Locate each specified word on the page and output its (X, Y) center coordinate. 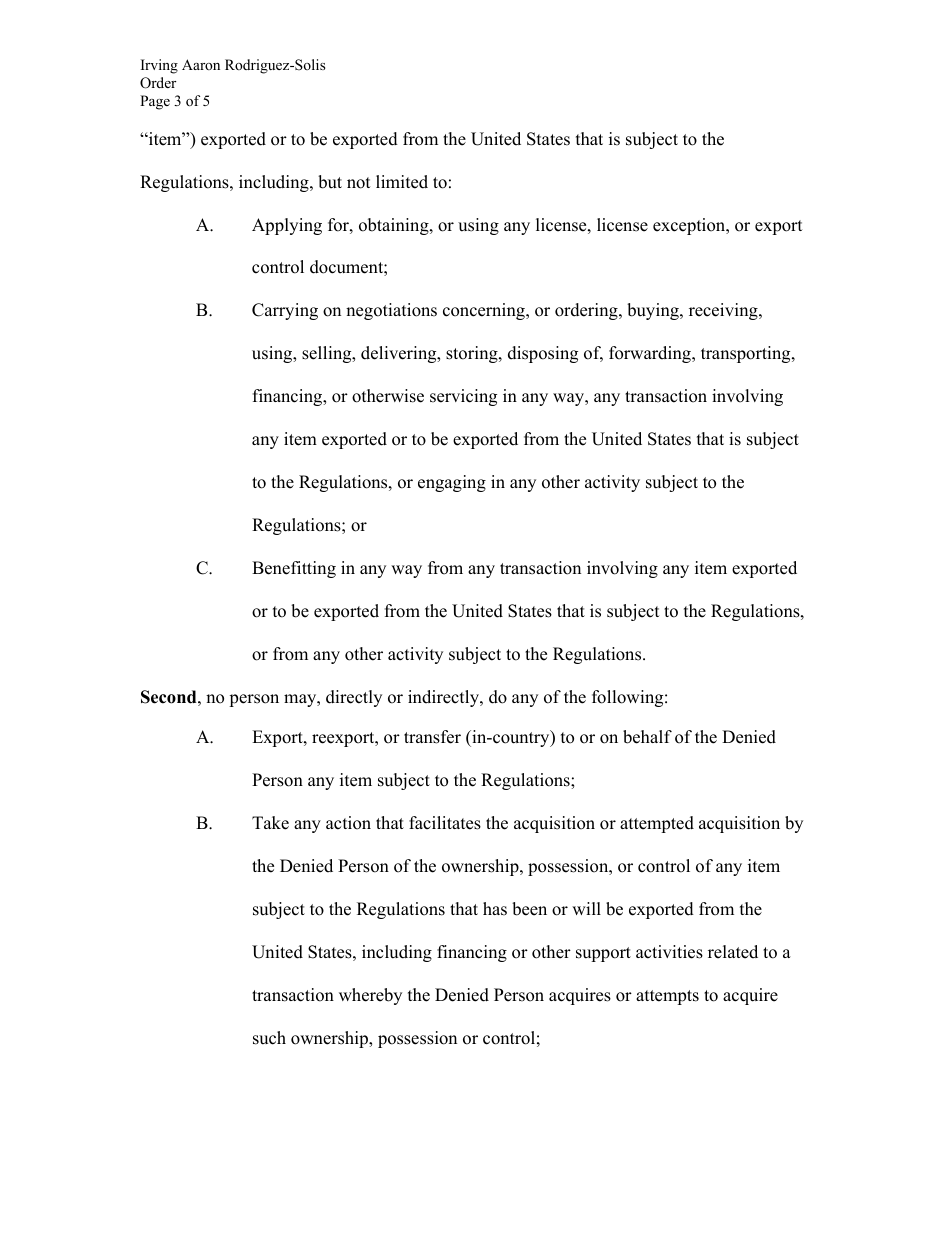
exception (690, 226)
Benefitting (294, 569)
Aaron (201, 64)
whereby (370, 996)
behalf (647, 737)
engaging (452, 483)
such (269, 1038)
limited (402, 182)
